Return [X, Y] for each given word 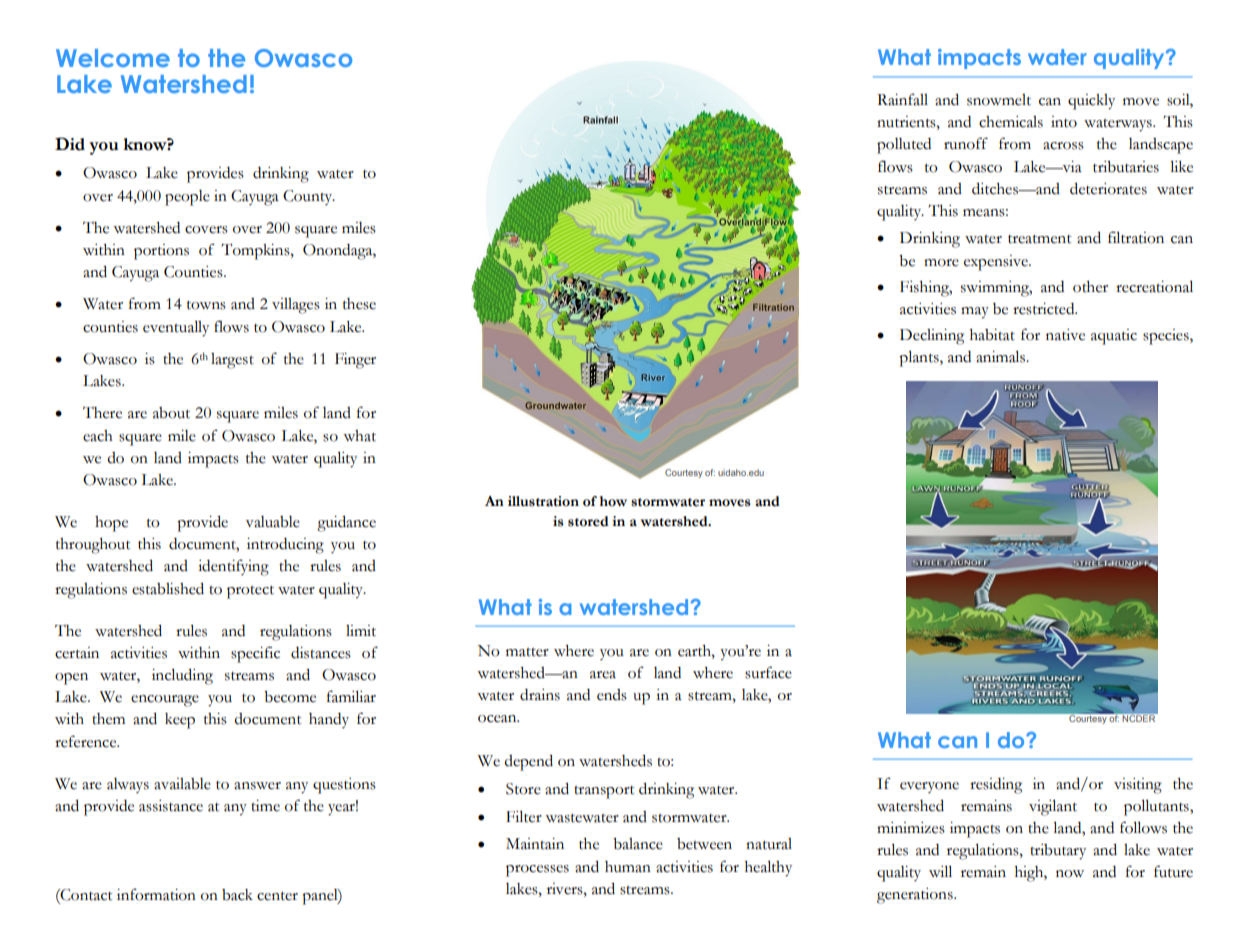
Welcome [113, 58]
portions [161, 252]
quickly [1091, 102]
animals [1002, 356]
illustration [543, 501]
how [613, 501]
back [237, 895]
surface [768, 672]
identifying [233, 567]
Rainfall [902, 99]
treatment [1040, 239]
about [171, 413]
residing [996, 786]
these [359, 304]
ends [612, 695]
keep [180, 721]
